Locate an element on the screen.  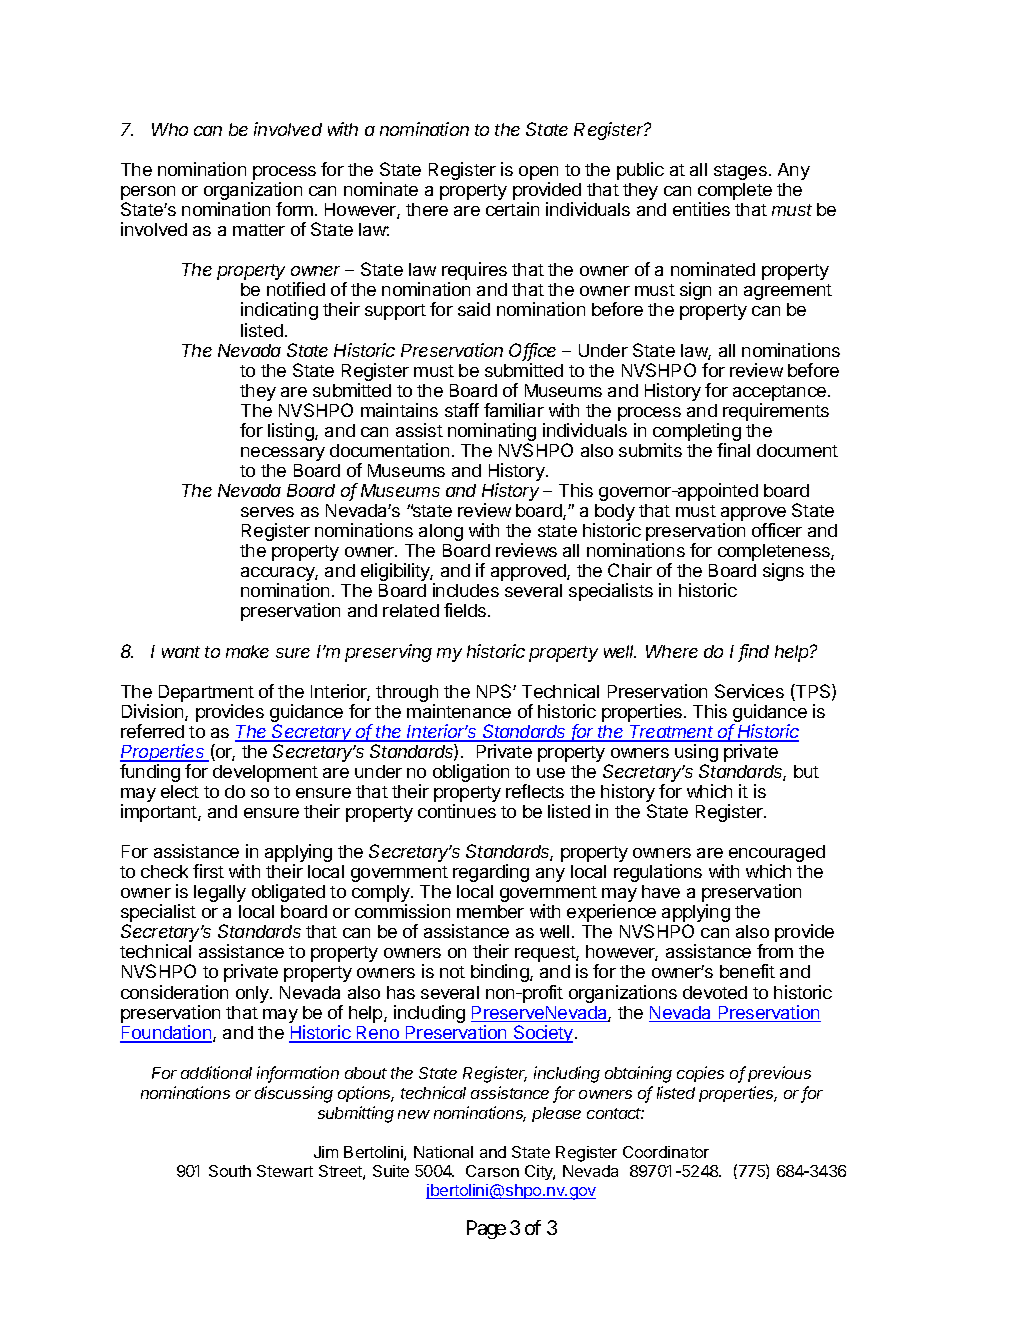
matter is located at coordinates (259, 230).
